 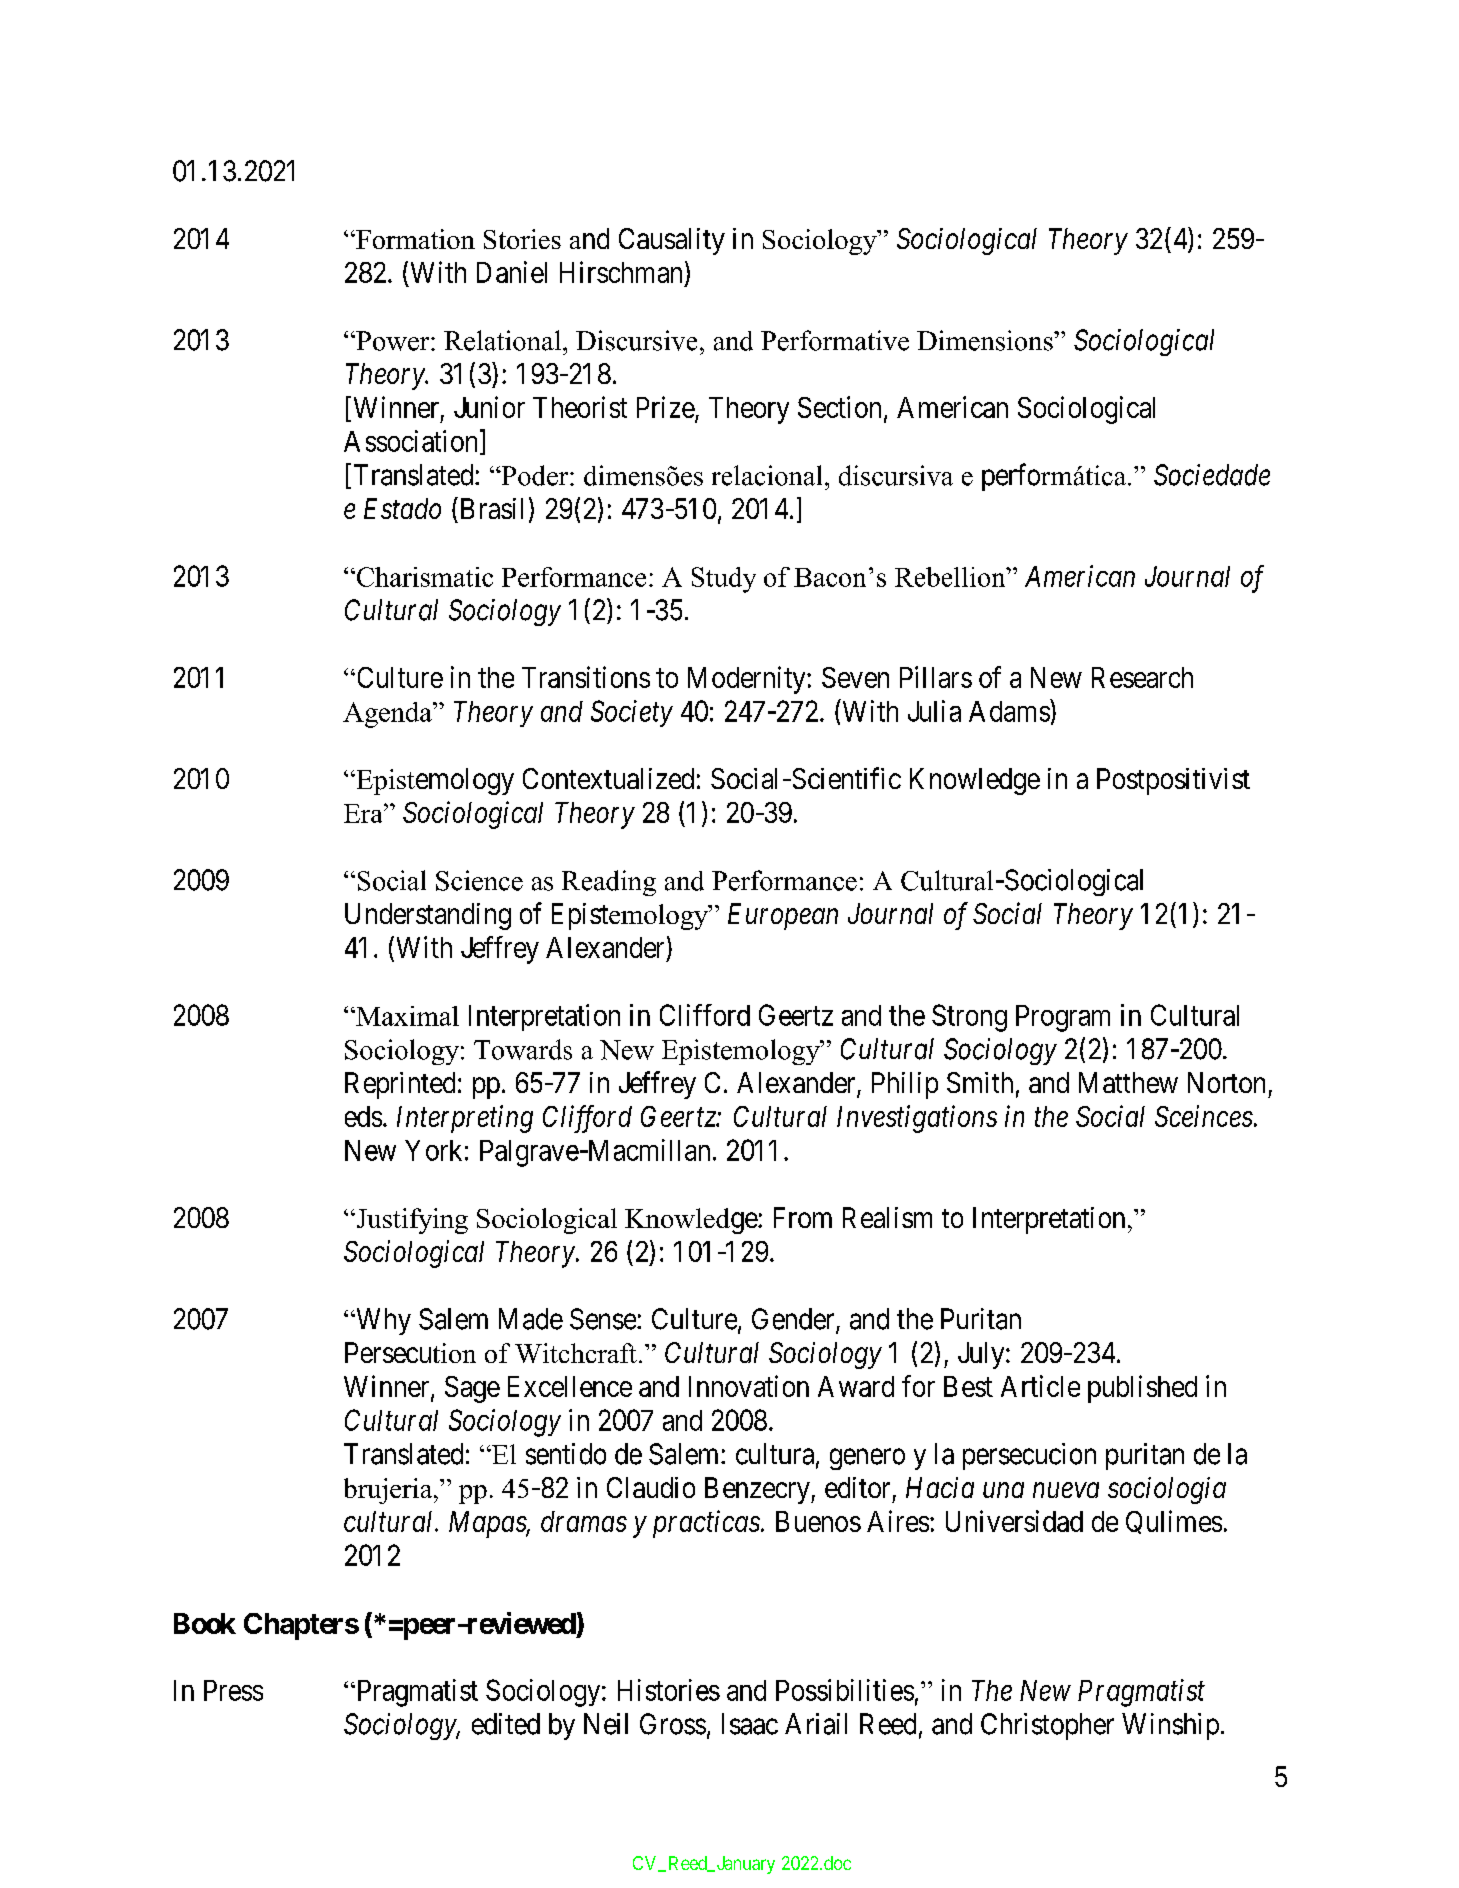 What do you see at coordinates (749, 1386) in the image?
I see `Innovation` at bounding box center [749, 1386].
